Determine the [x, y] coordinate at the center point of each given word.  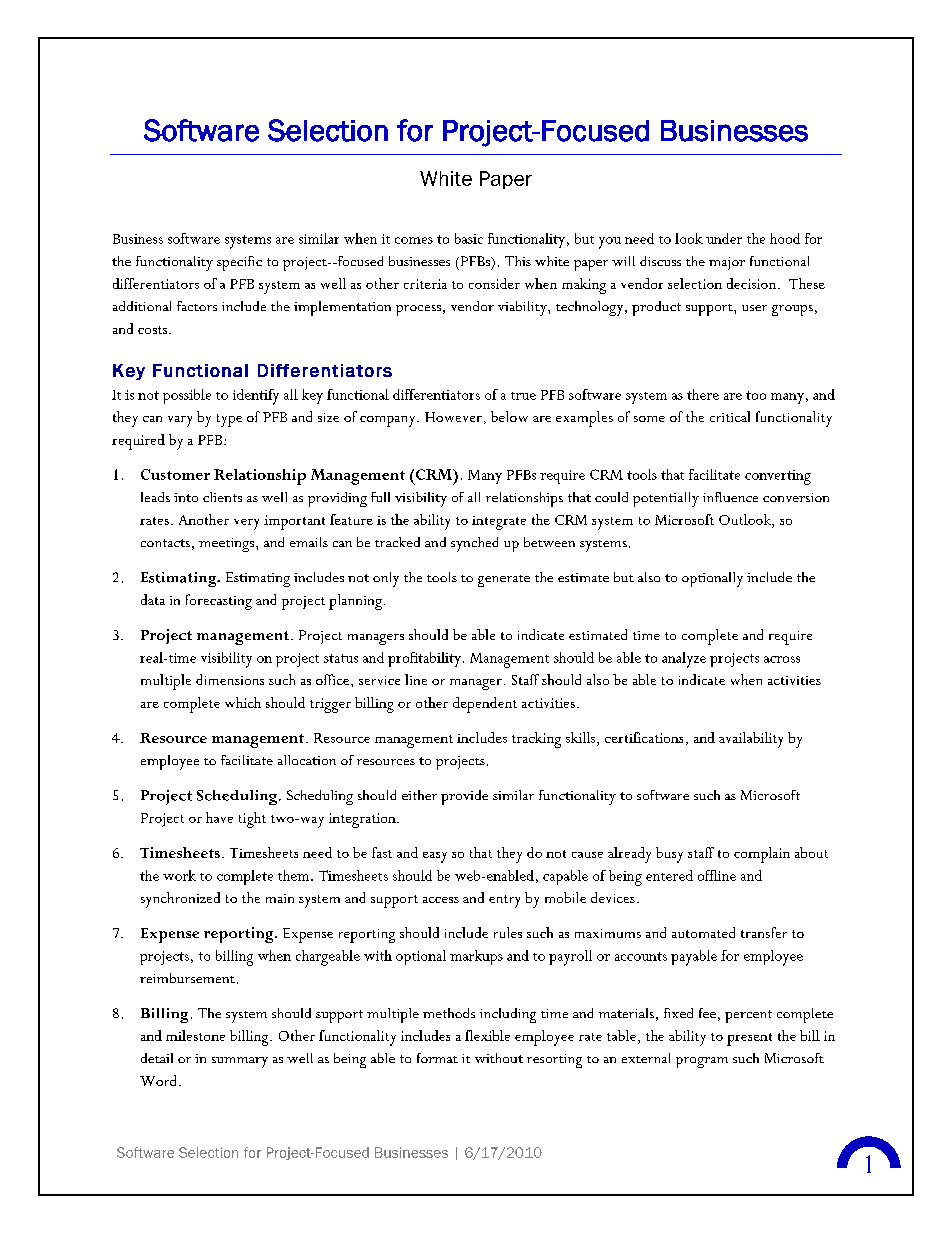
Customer [175, 474]
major [727, 263]
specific [239, 263]
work [179, 875]
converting [778, 477]
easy [435, 857]
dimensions [230, 679]
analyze [684, 660]
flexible [487, 1035]
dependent [485, 705]
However [453, 417]
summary [240, 1062]
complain [762, 855]
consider [494, 283]
